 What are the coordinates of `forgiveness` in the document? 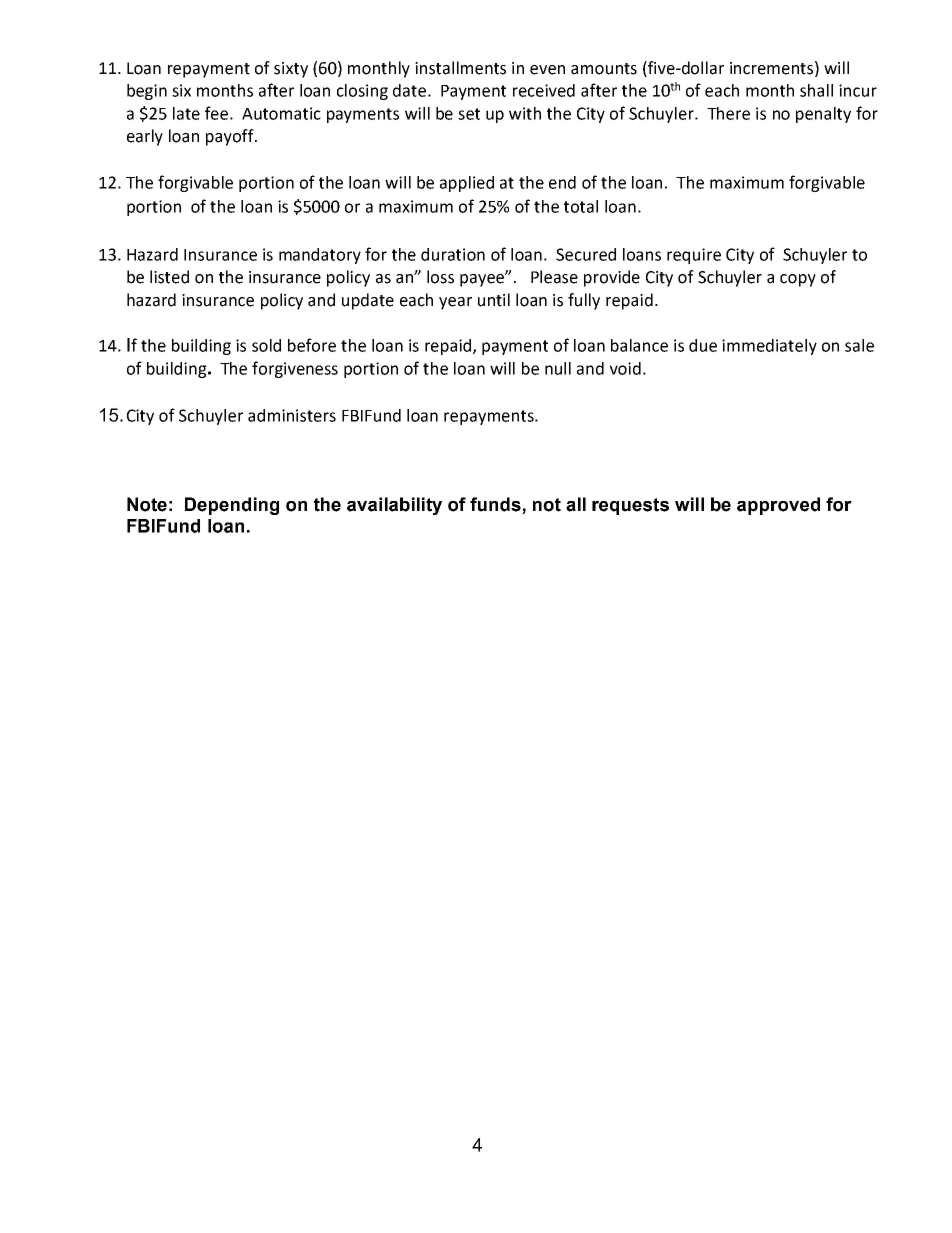 It's located at (295, 369).
